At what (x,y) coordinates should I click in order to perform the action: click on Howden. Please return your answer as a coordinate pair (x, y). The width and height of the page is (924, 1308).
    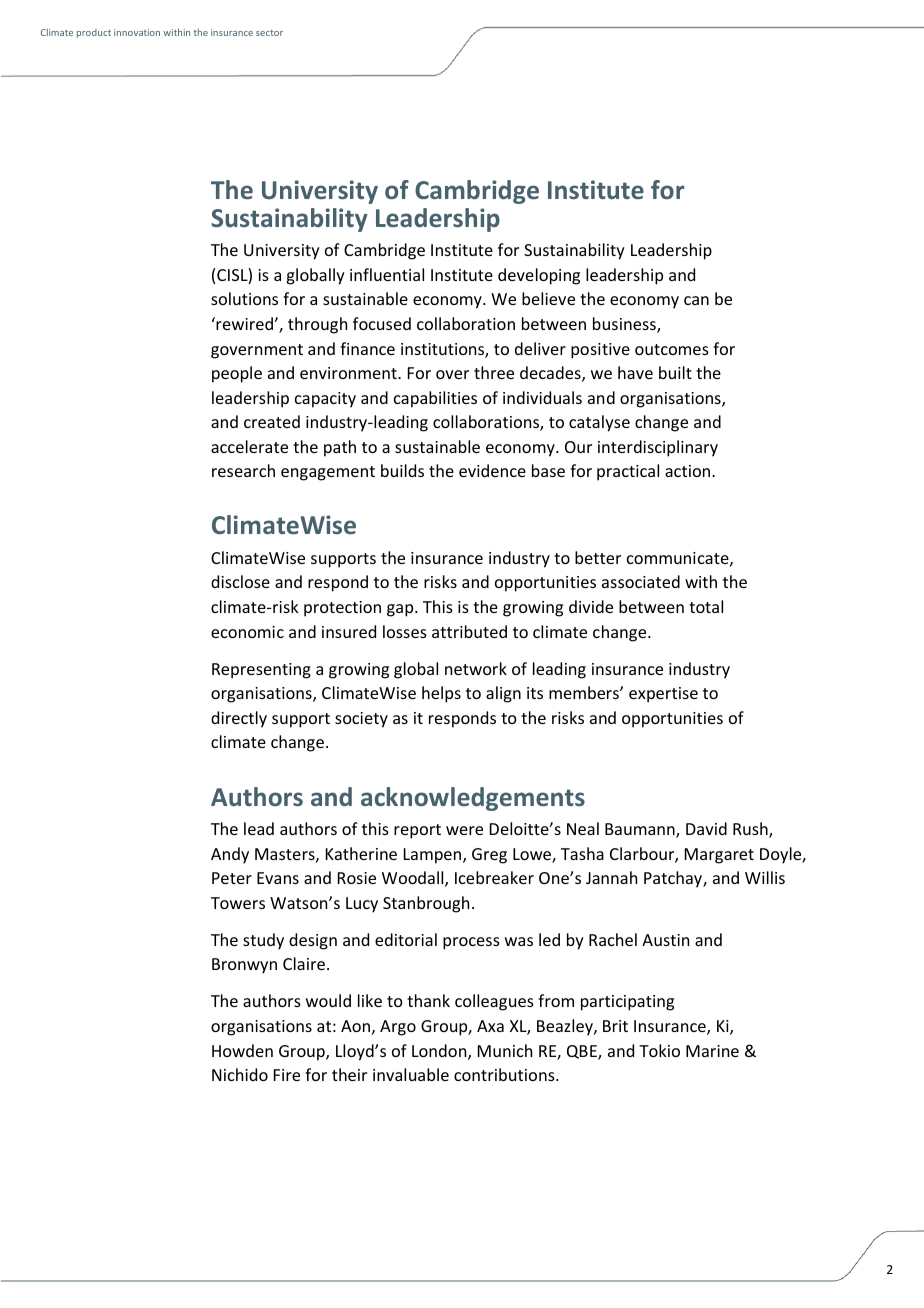
    Looking at the image, I should click on (242, 1050).
